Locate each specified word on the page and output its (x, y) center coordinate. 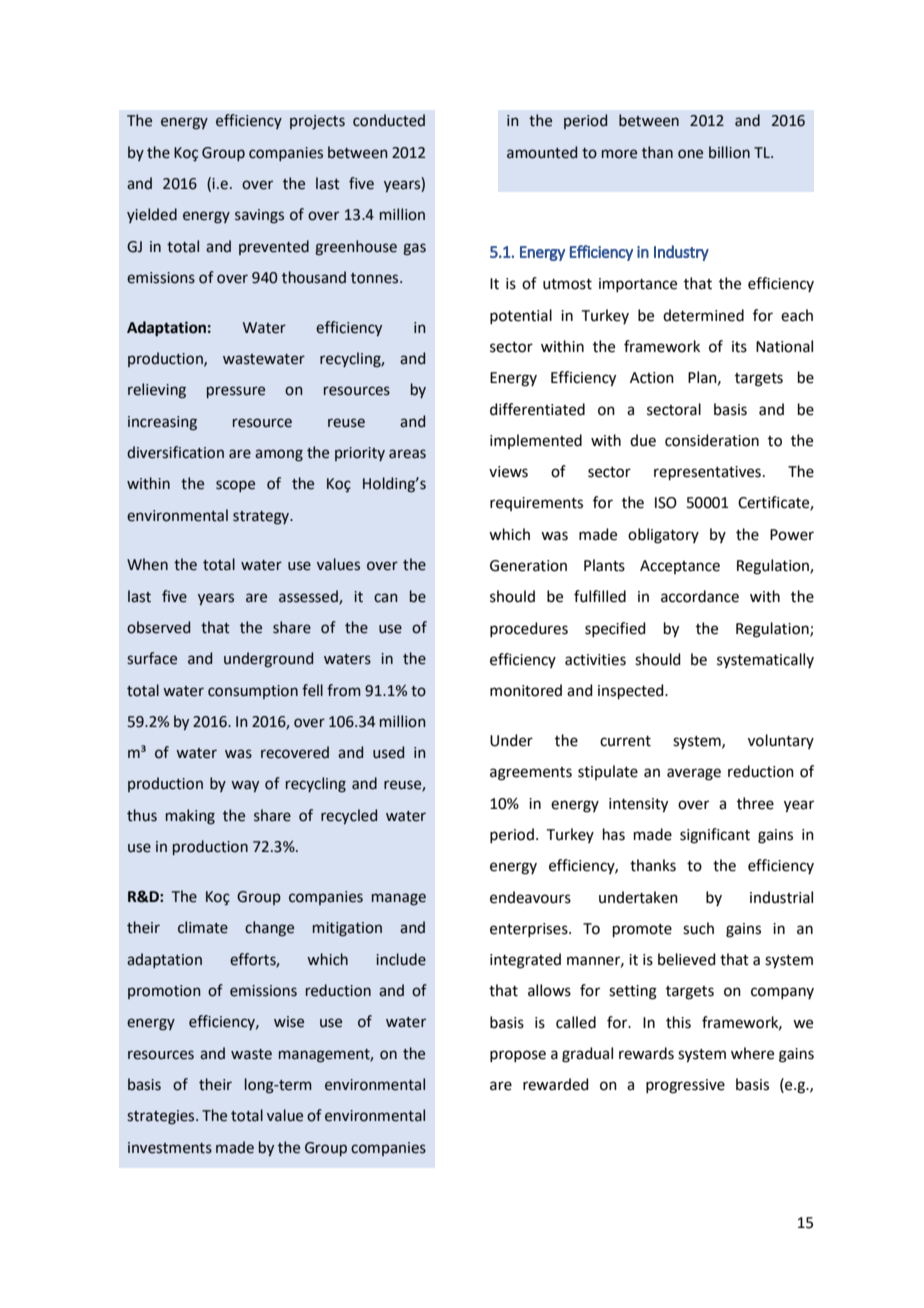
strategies (162, 1117)
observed (158, 627)
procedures (529, 629)
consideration (712, 440)
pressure (236, 392)
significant (715, 836)
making (190, 817)
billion (729, 152)
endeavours (530, 897)
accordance (700, 596)
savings (259, 216)
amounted (542, 152)
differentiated (537, 409)
